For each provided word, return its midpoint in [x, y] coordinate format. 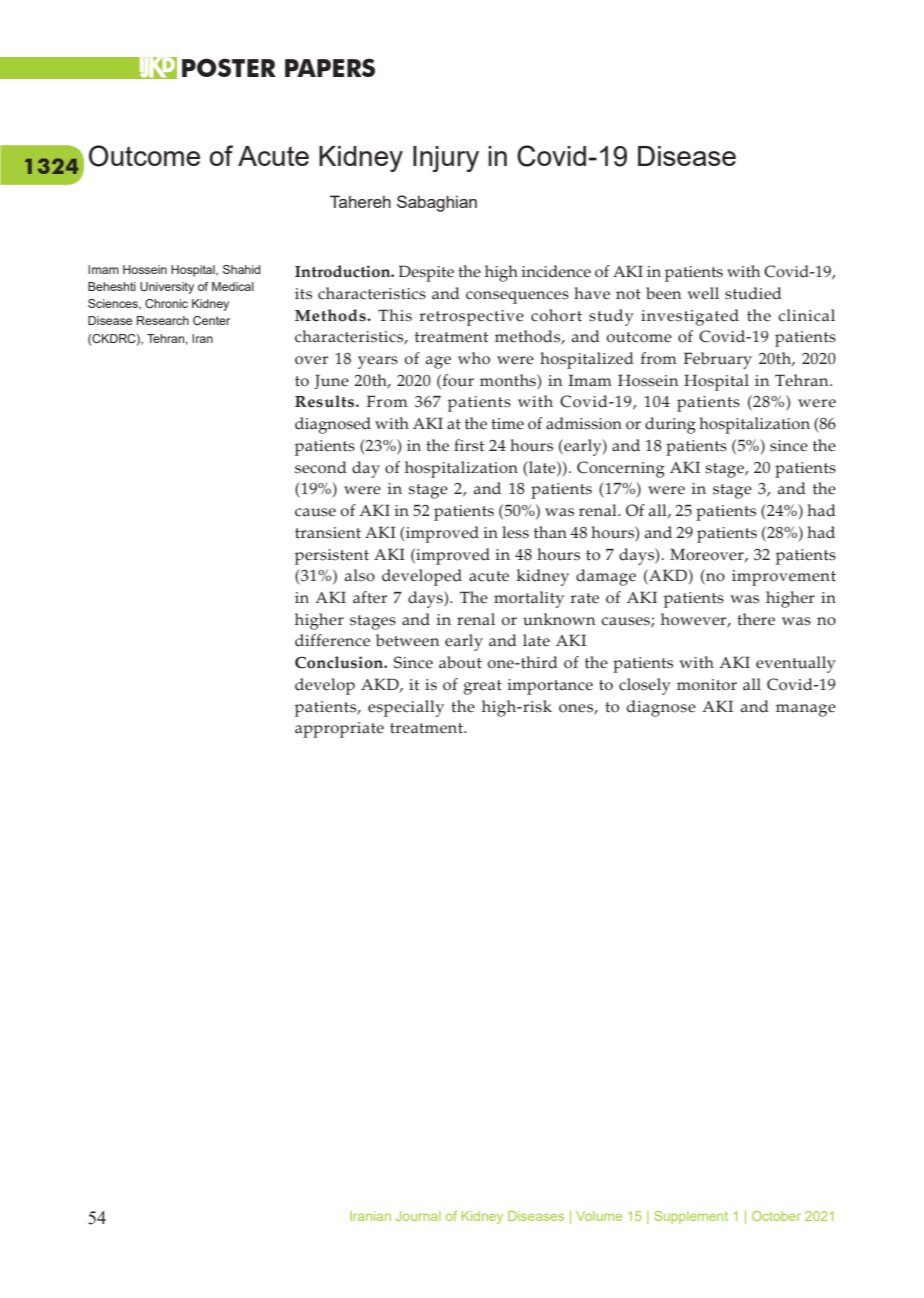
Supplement [691, 1217]
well [703, 293]
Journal [418, 1216]
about [460, 662]
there [756, 619]
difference [332, 640]
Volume [599, 1216]
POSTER [229, 67]
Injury [446, 159]
